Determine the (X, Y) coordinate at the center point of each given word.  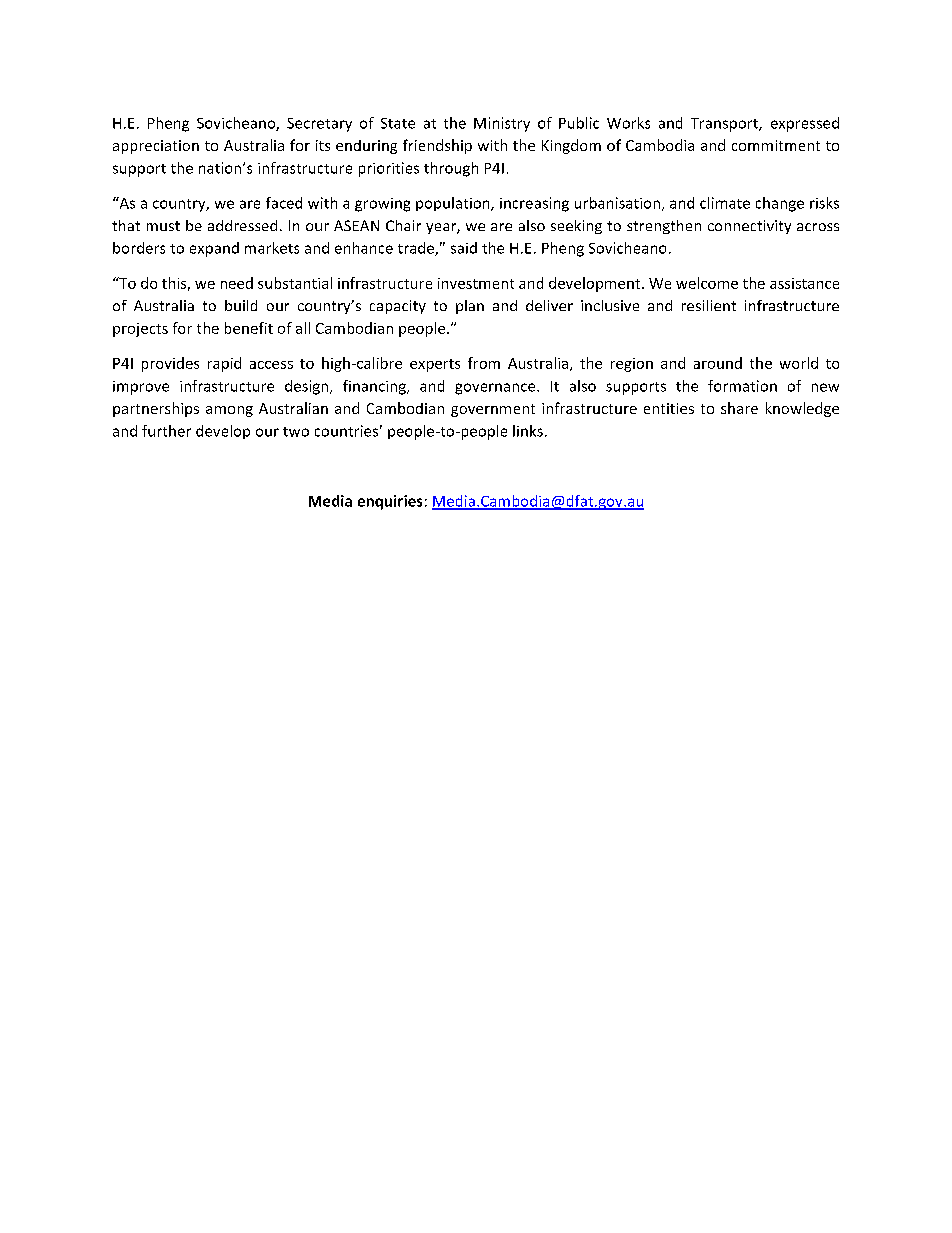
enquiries (390, 502)
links (528, 431)
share (739, 408)
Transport (725, 125)
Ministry (502, 124)
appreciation (156, 147)
